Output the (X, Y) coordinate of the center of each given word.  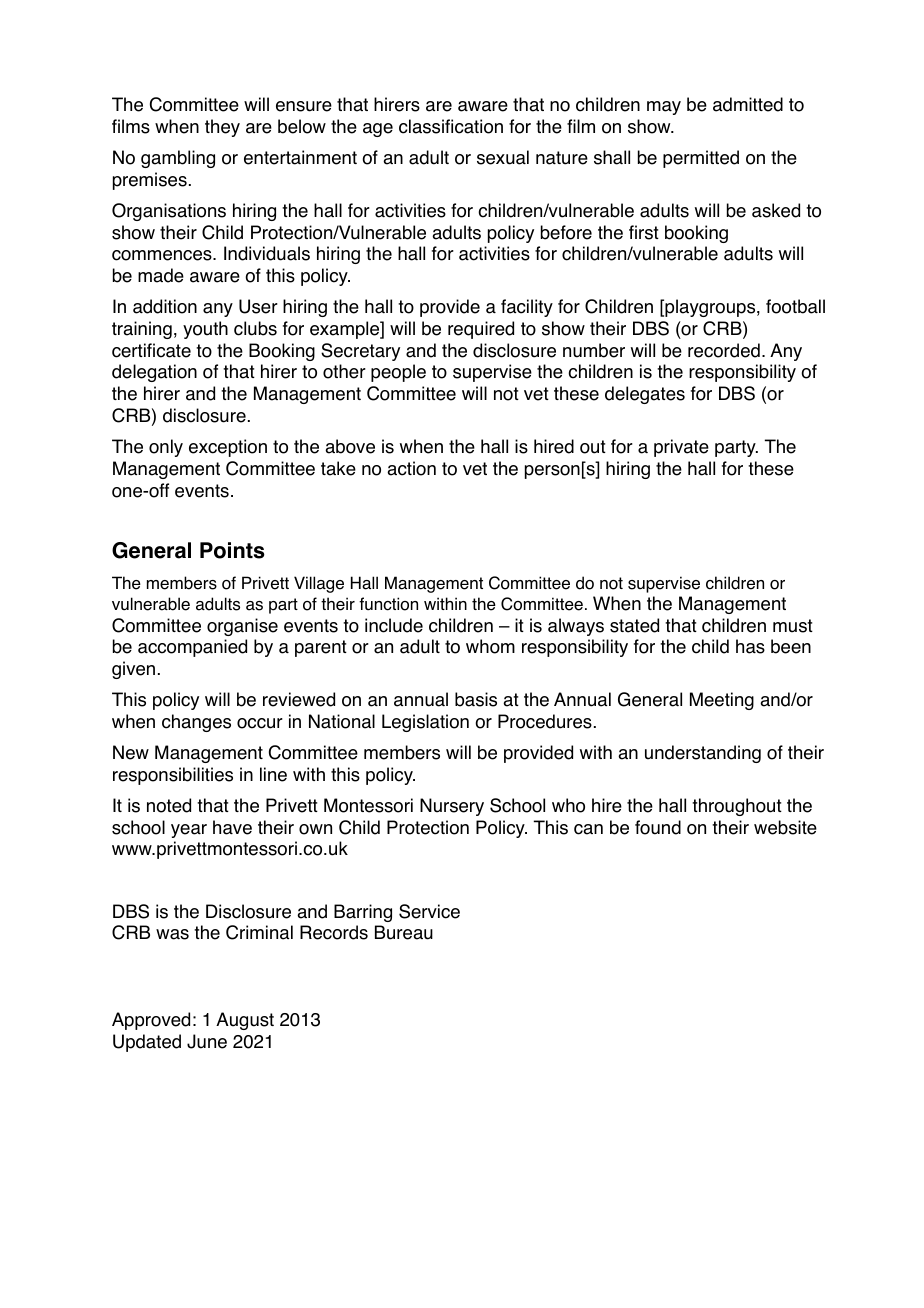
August (245, 1021)
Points (232, 550)
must (793, 626)
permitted (701, 159)
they (222, 128)
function (388, 604)
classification (451, 126)
